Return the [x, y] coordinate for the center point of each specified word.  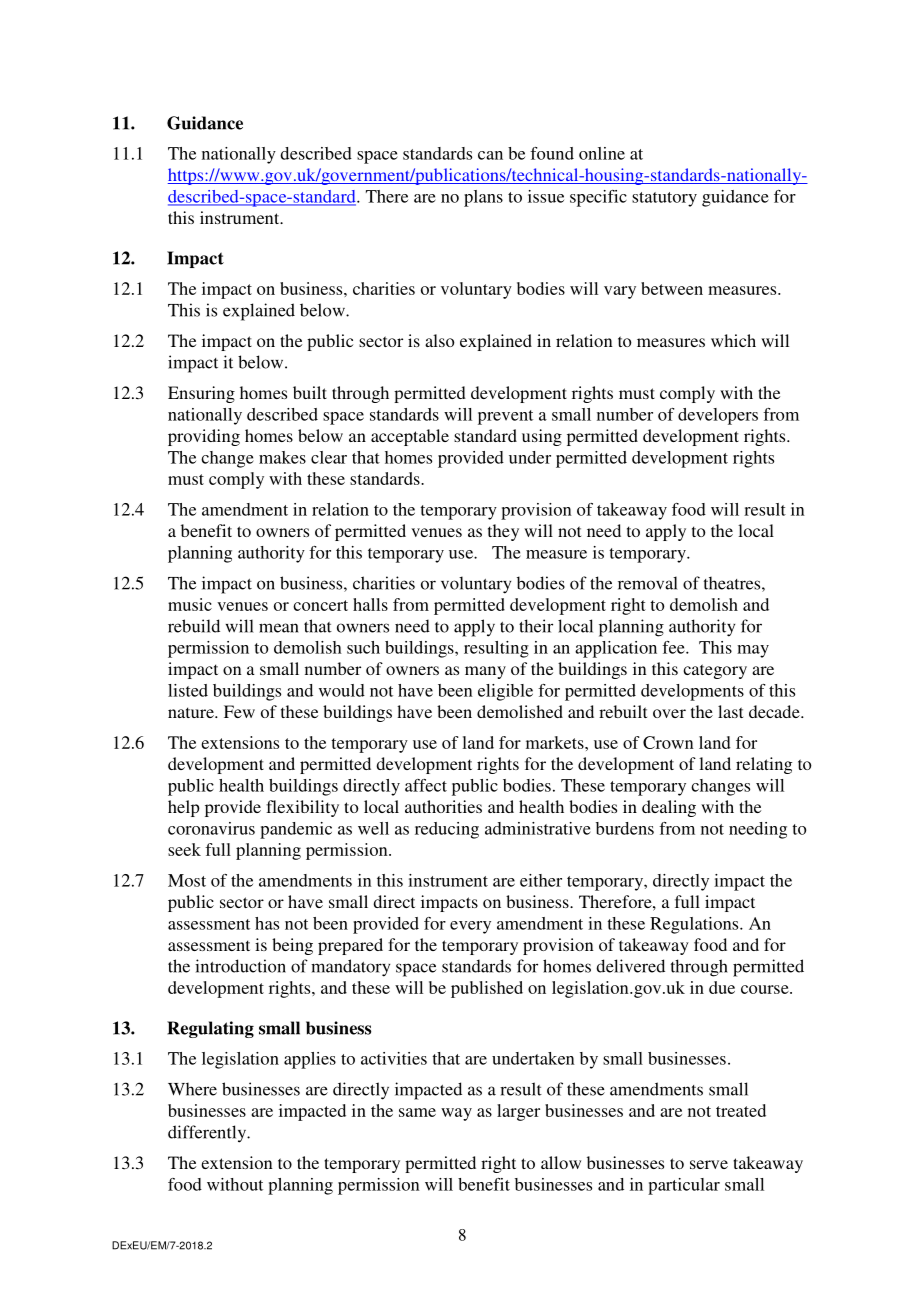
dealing [669, 808]
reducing [447, 830]
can [490, 155]
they [503, 532]
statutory [664, 199]
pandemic [296, 830]
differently [208, 1134]
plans [483, 198]
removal [648, 583]
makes [282, 457]
